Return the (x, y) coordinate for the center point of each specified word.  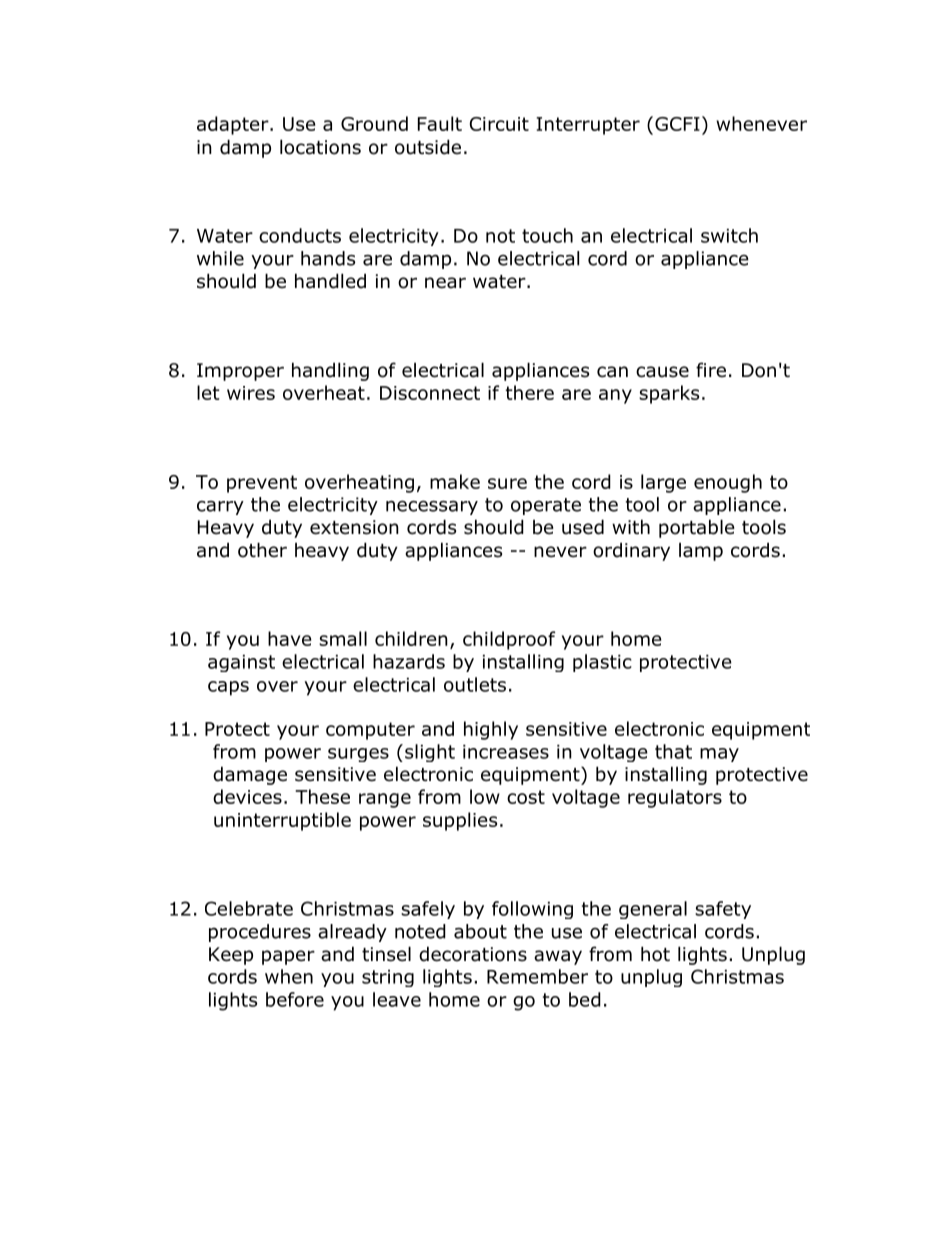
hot (655, 954)
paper (288, 957)
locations (320, 147)
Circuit (499, 124)
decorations (473, 954)
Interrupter (588, 126)
